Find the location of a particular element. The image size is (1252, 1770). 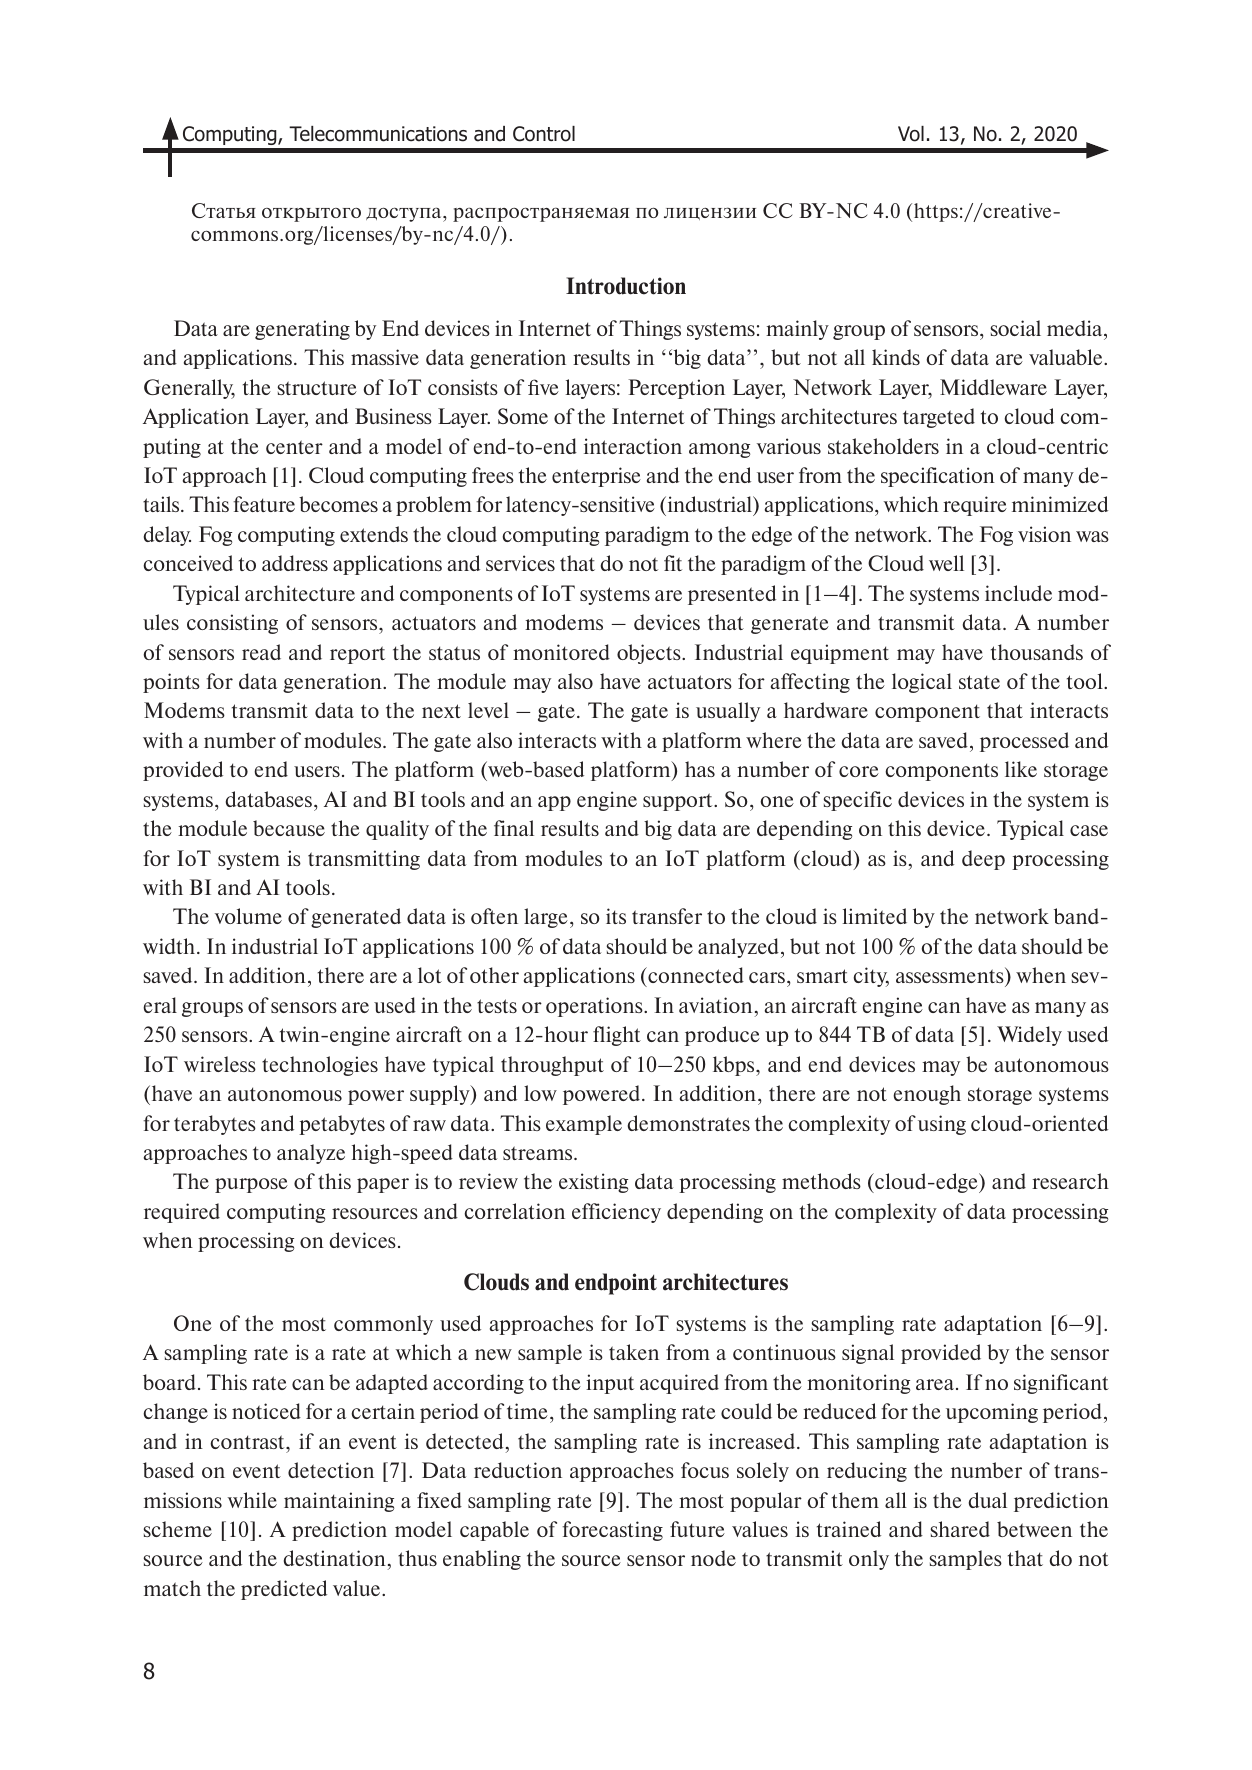

Telecommunications is located at coordinates (378, 134).
